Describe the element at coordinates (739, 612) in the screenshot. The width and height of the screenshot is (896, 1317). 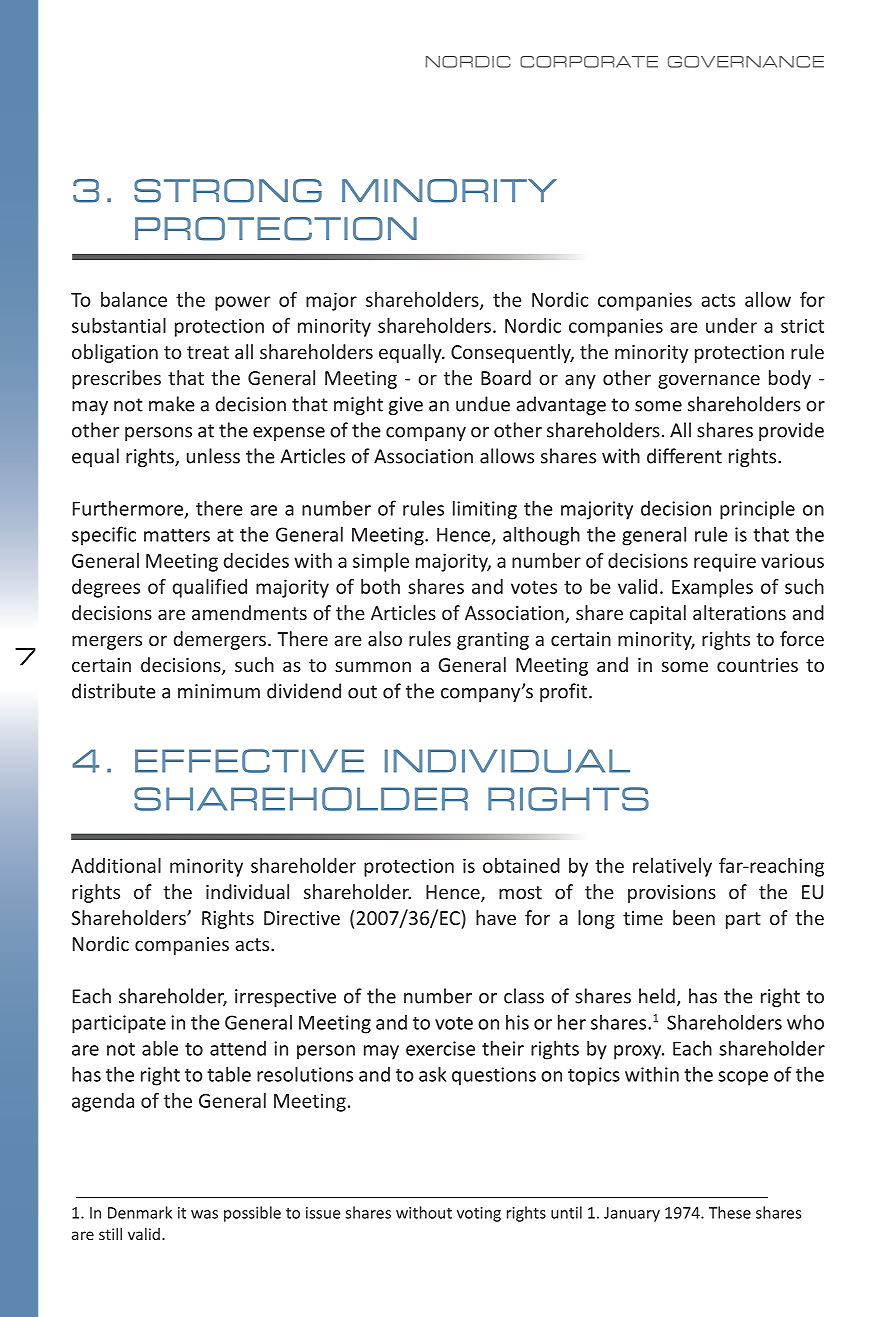
I see `alterations` at that location.
